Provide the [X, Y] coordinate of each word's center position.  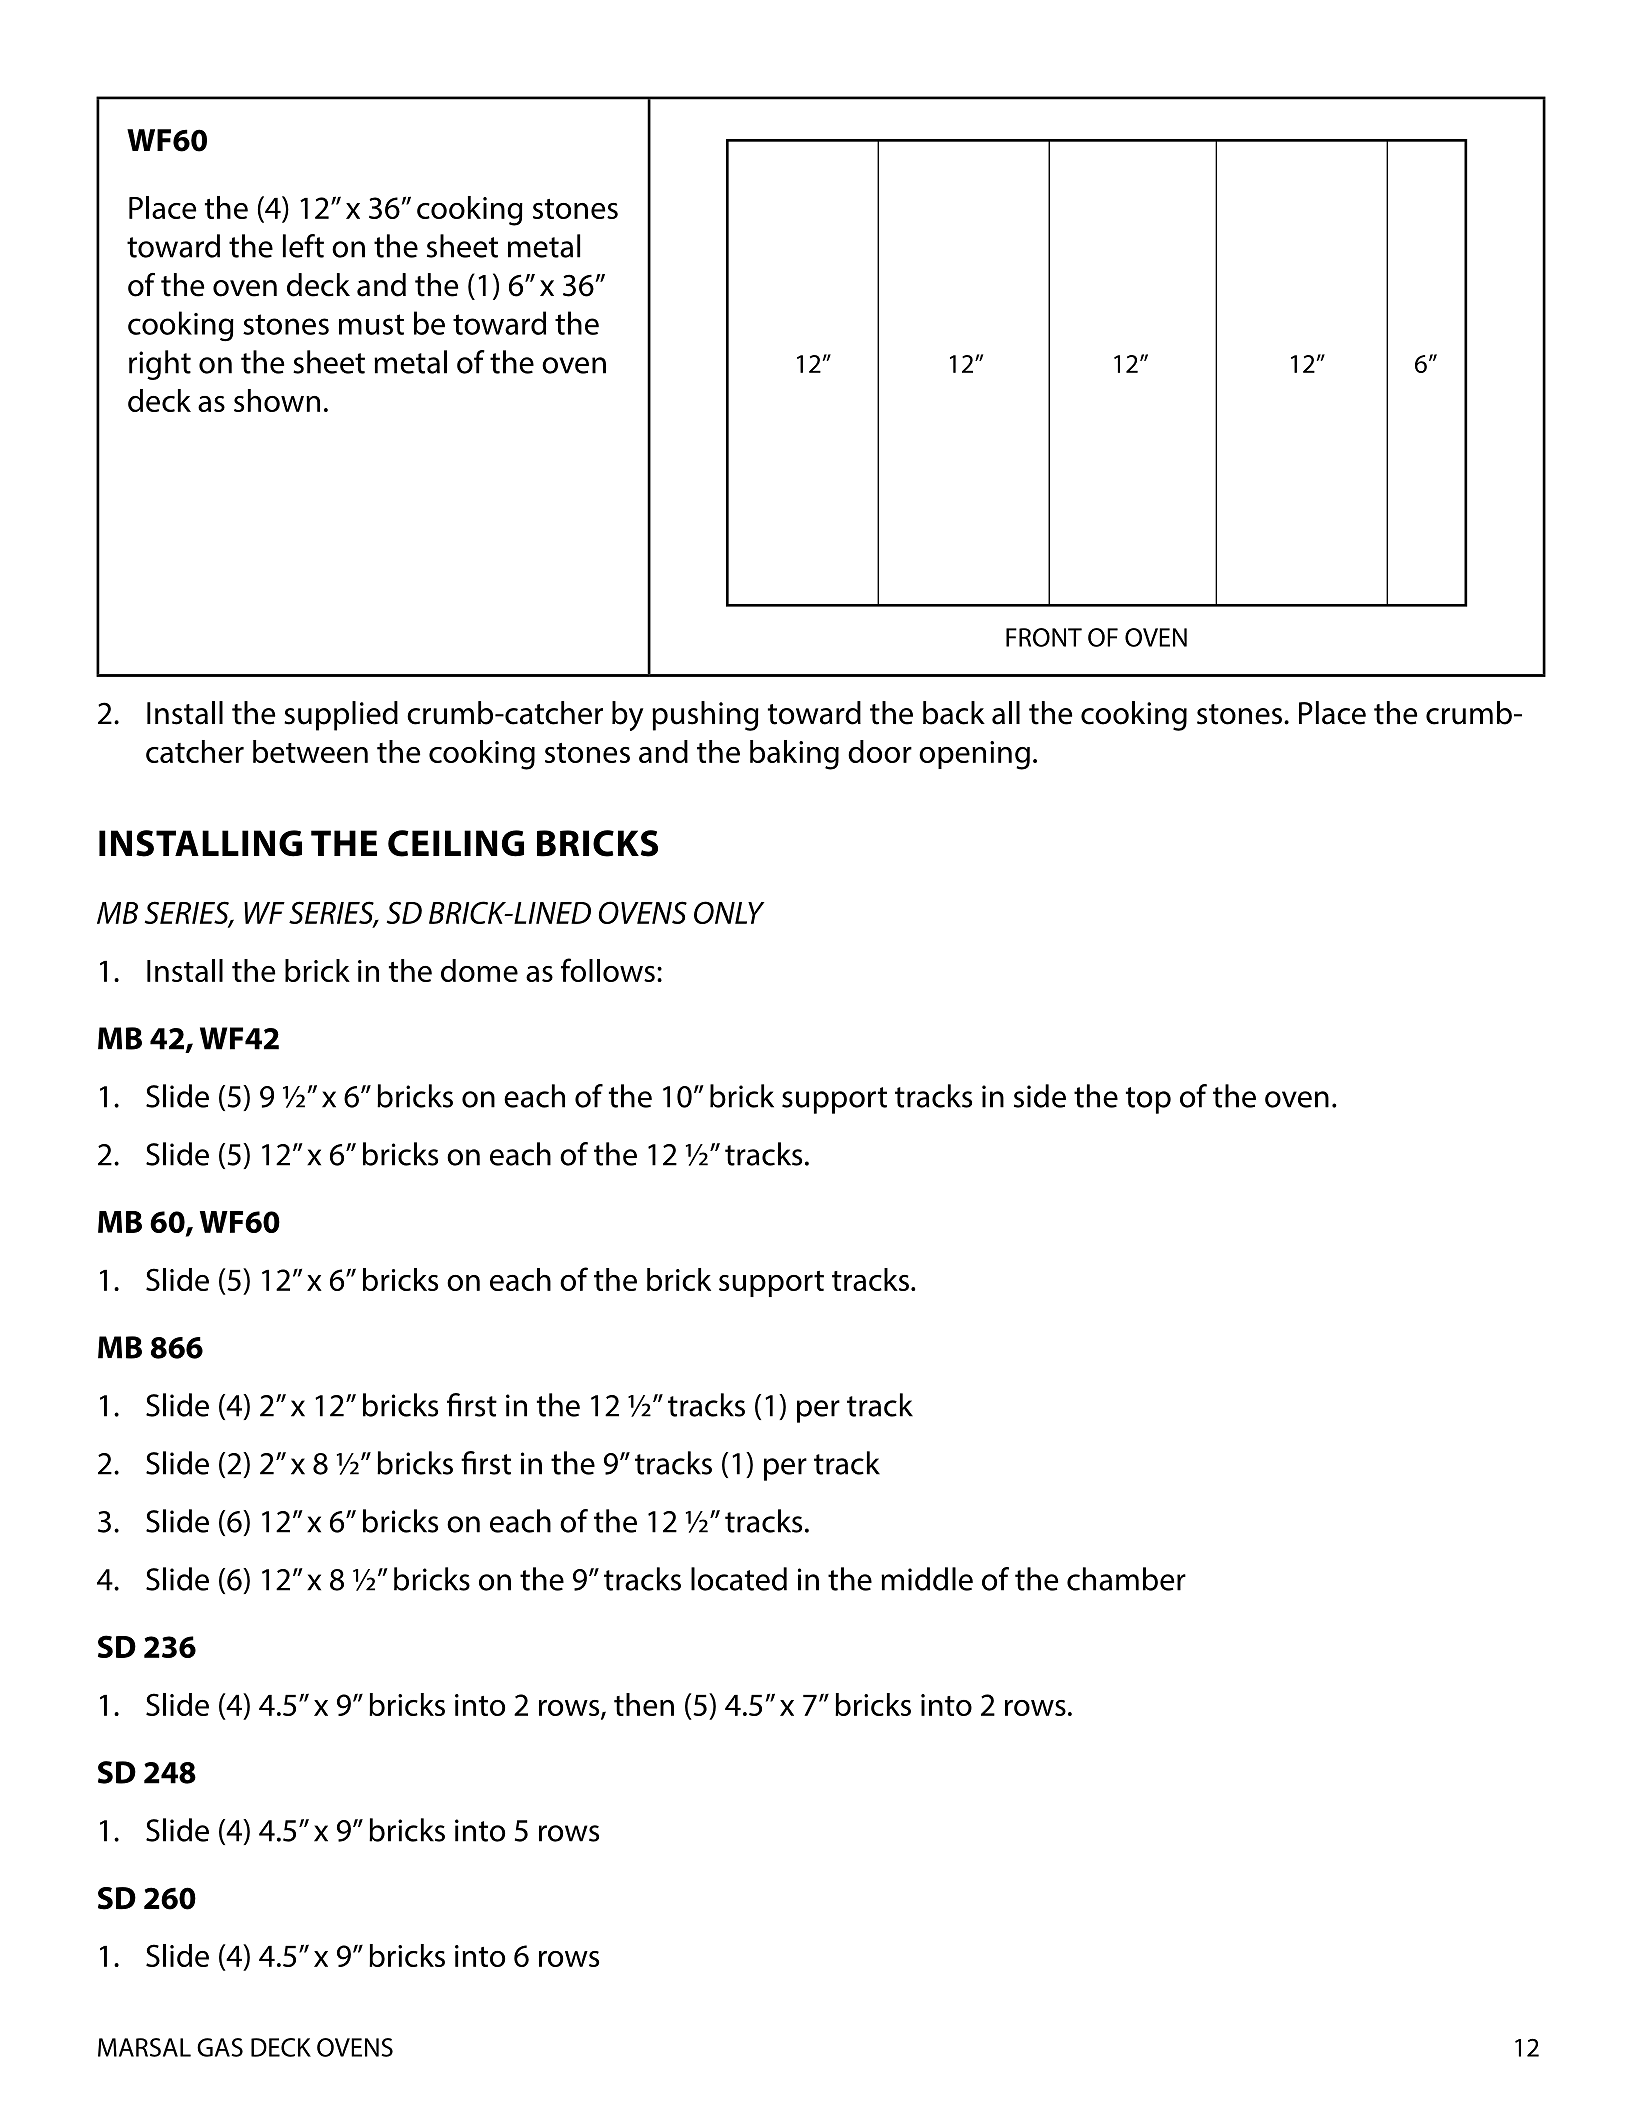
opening [974, 755]
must [371, 324]
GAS [220, 2047]
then [644, 1704]
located [739, 1579]
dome [479, 970]
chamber [1126, 1579]
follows [608, 970]
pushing [705, 716]
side [1040, 1096]
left [303, 246]
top [1148, 1100]
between [310, 751]
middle [927, 1579]
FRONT [1044, 637]
